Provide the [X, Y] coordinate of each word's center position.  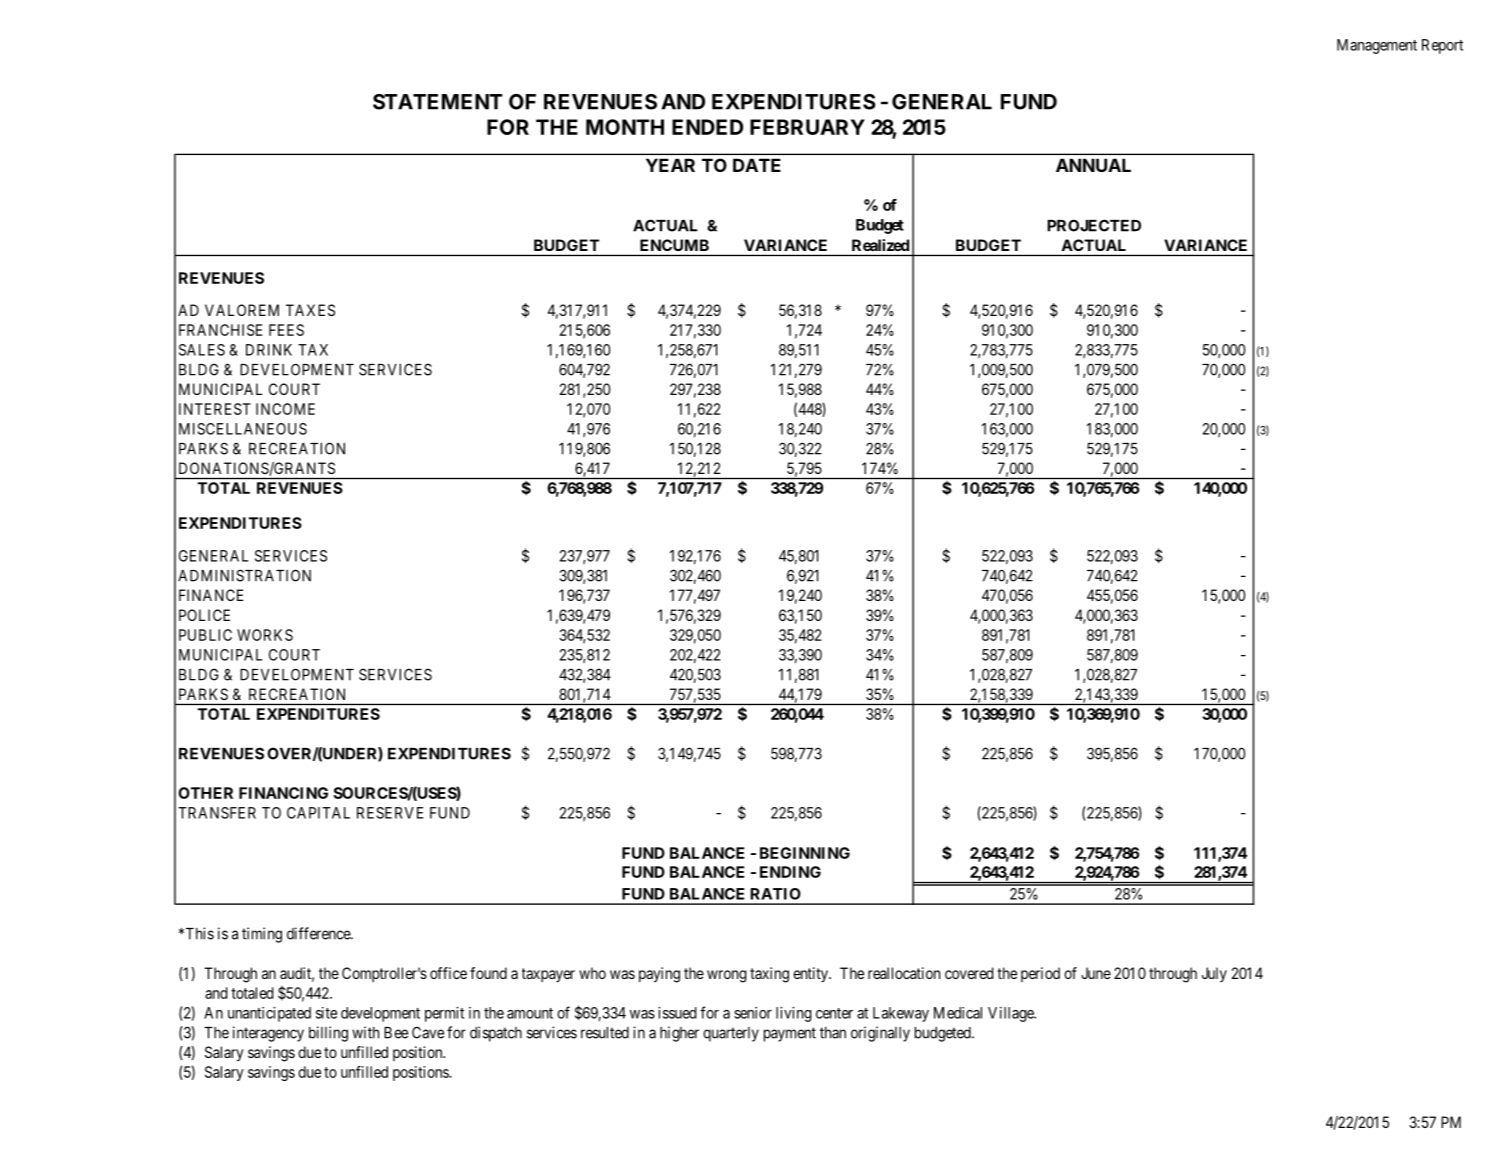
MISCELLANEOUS [243, 429]
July [1214, 974]
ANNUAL [1093, 165]
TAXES [310, 310]
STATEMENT [437, 102]
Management [1377, 46]
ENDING [790, 872]
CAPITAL [318, 813]
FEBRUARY [807, 127]
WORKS [265, 635]
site [326, 1013]
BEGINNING [805, 853]
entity [812, 974]
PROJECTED [1094, 225]
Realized [880, 245]
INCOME [285, 409]
